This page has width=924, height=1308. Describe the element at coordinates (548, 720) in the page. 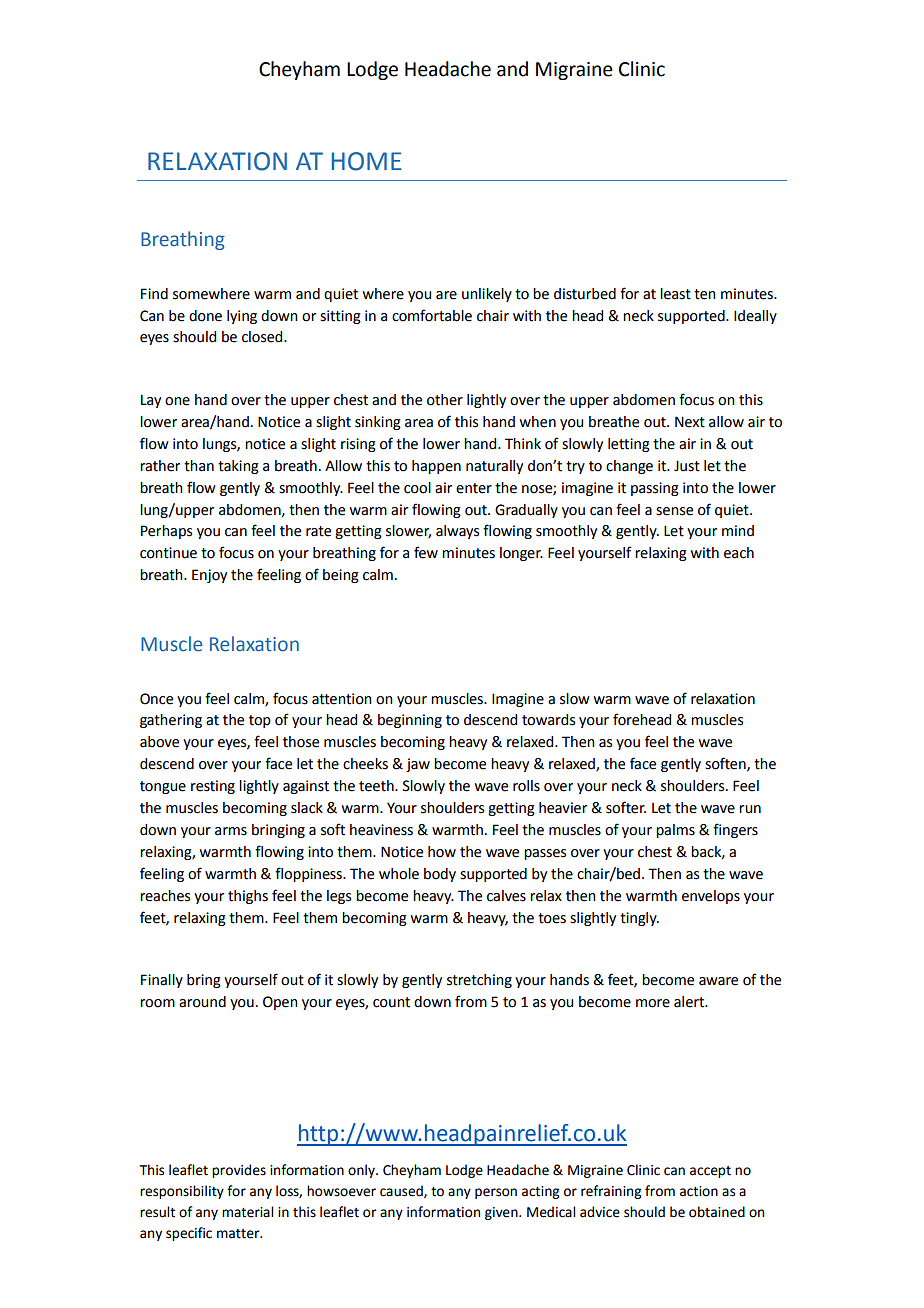

I see `towards` at that location.
